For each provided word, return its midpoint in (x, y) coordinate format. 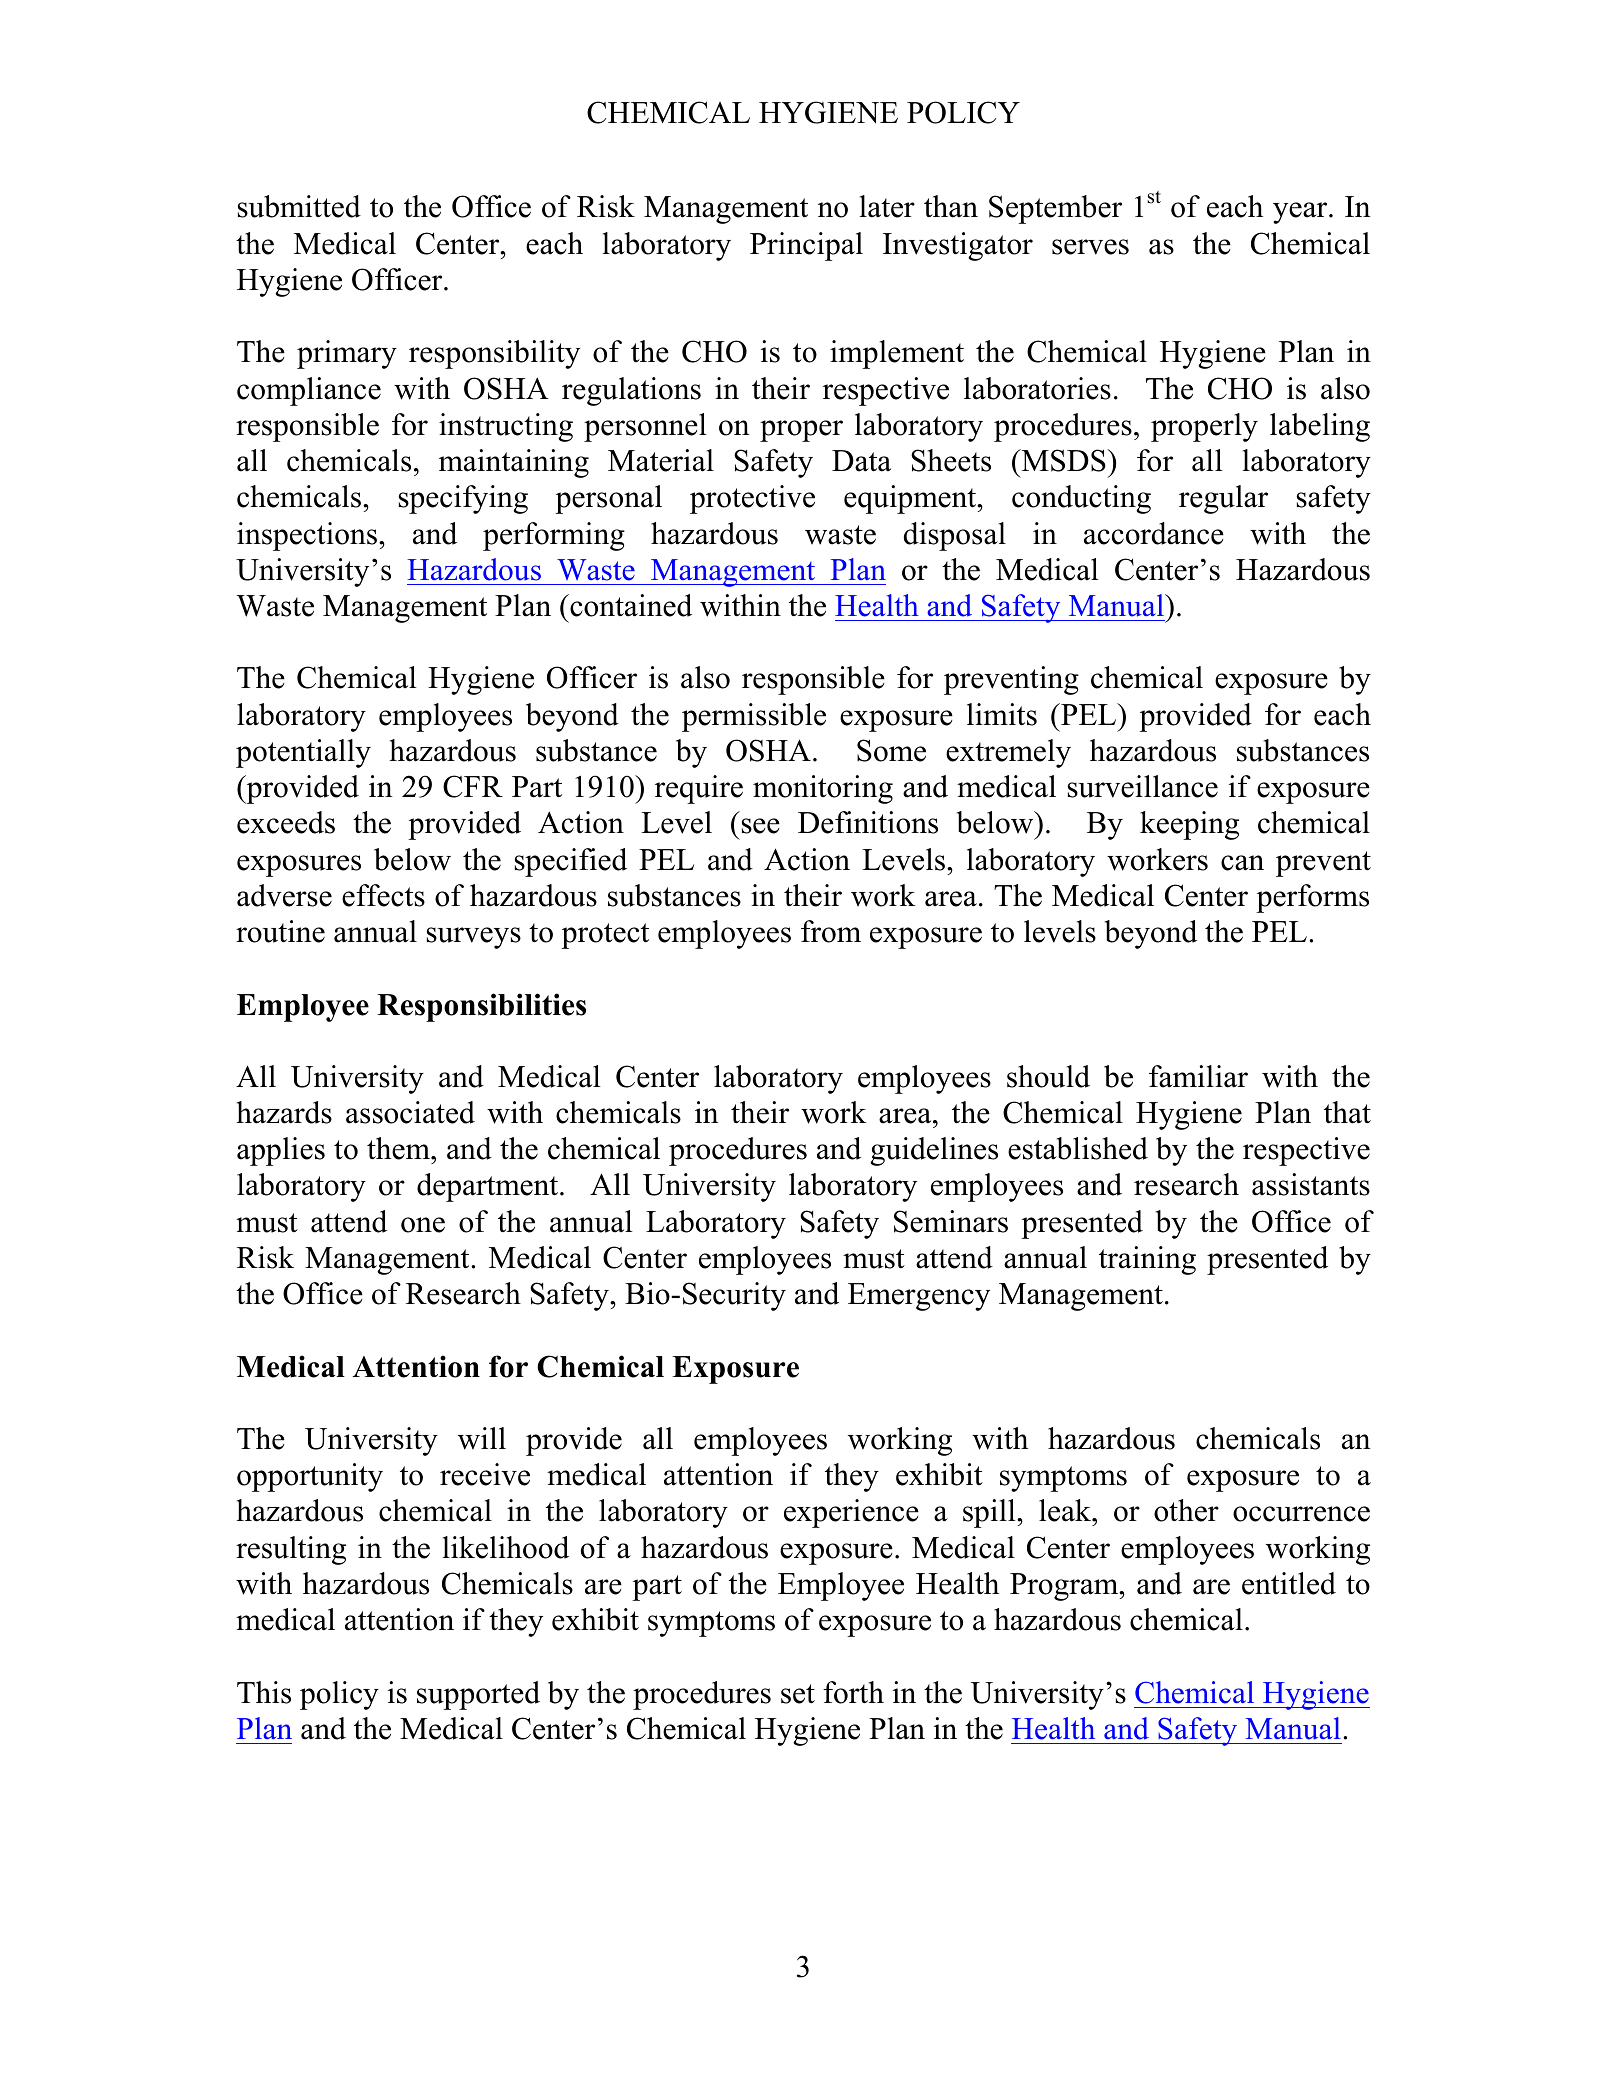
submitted (299, 206)
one (423, 1225)
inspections (308, 536)
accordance (1154, 533)
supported (478, 1695)
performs (1312, 898)
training (1147, 1260)
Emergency (919, 1297)
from (831, 931)
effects (383, 895)
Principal (806, 246)
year (1301, 213)
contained (630, 605)
